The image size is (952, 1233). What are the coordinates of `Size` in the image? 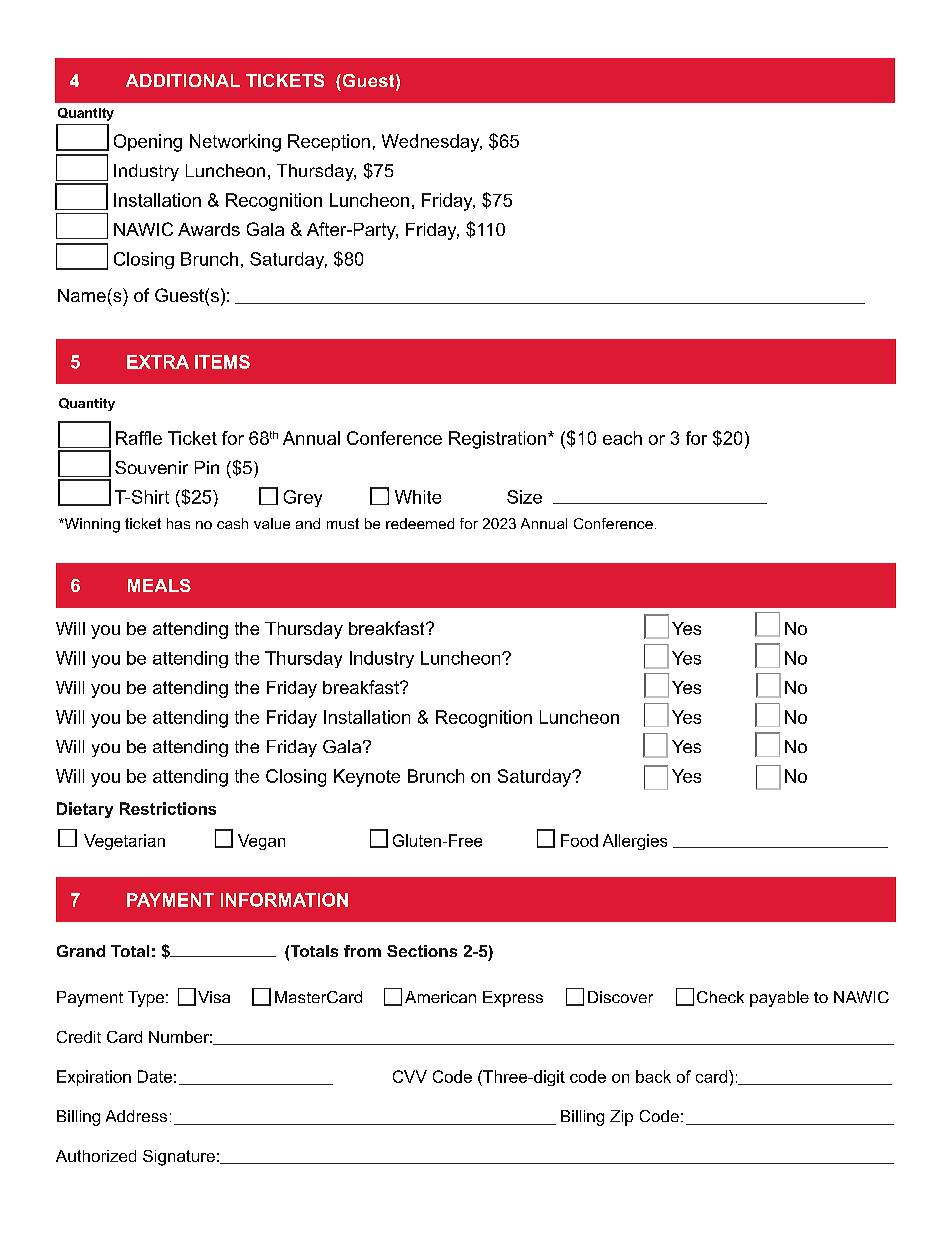 It's located at (524, 497).
